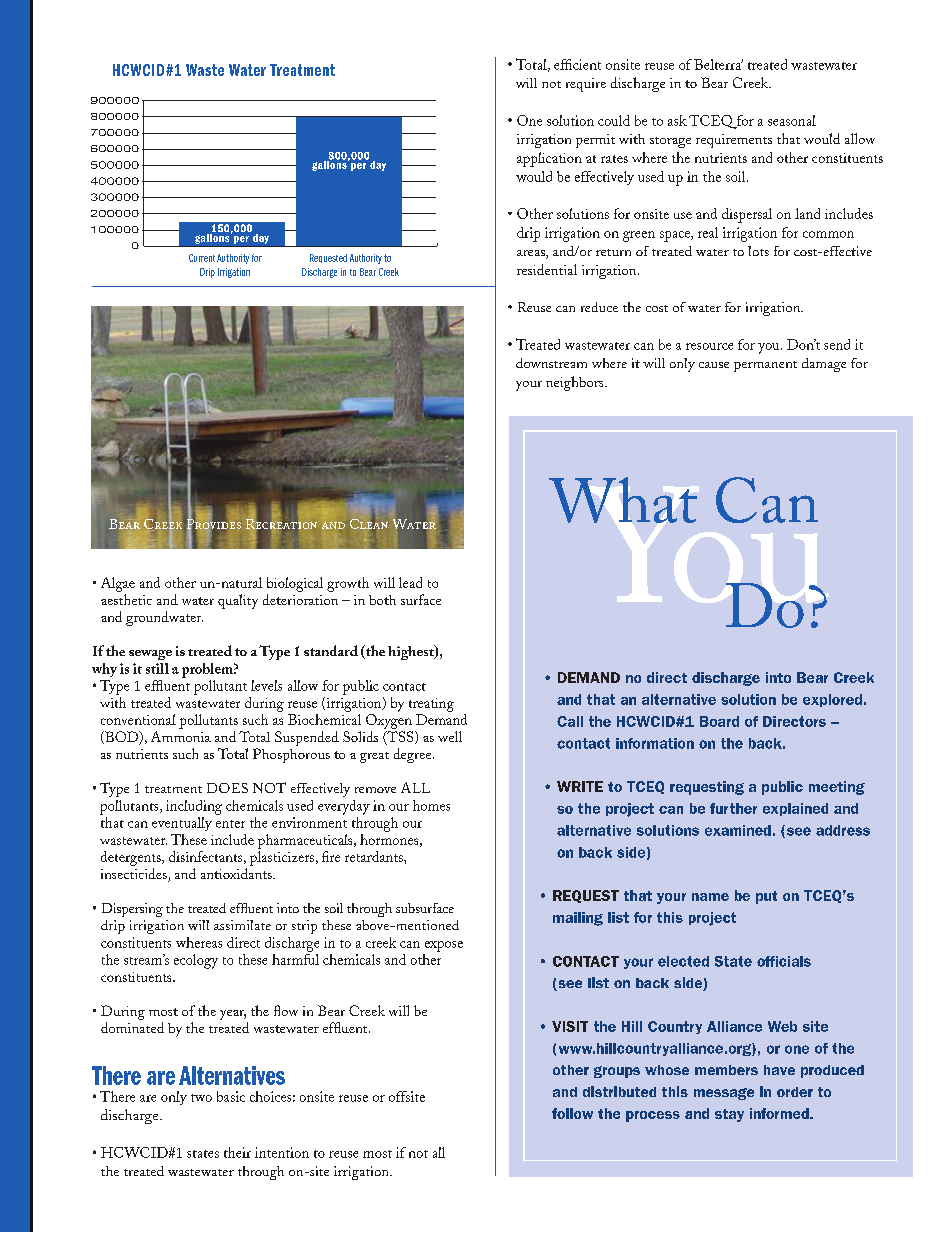 The height and width of the document is (1233, 952). I want to click on Algae, so click(118, 584).
